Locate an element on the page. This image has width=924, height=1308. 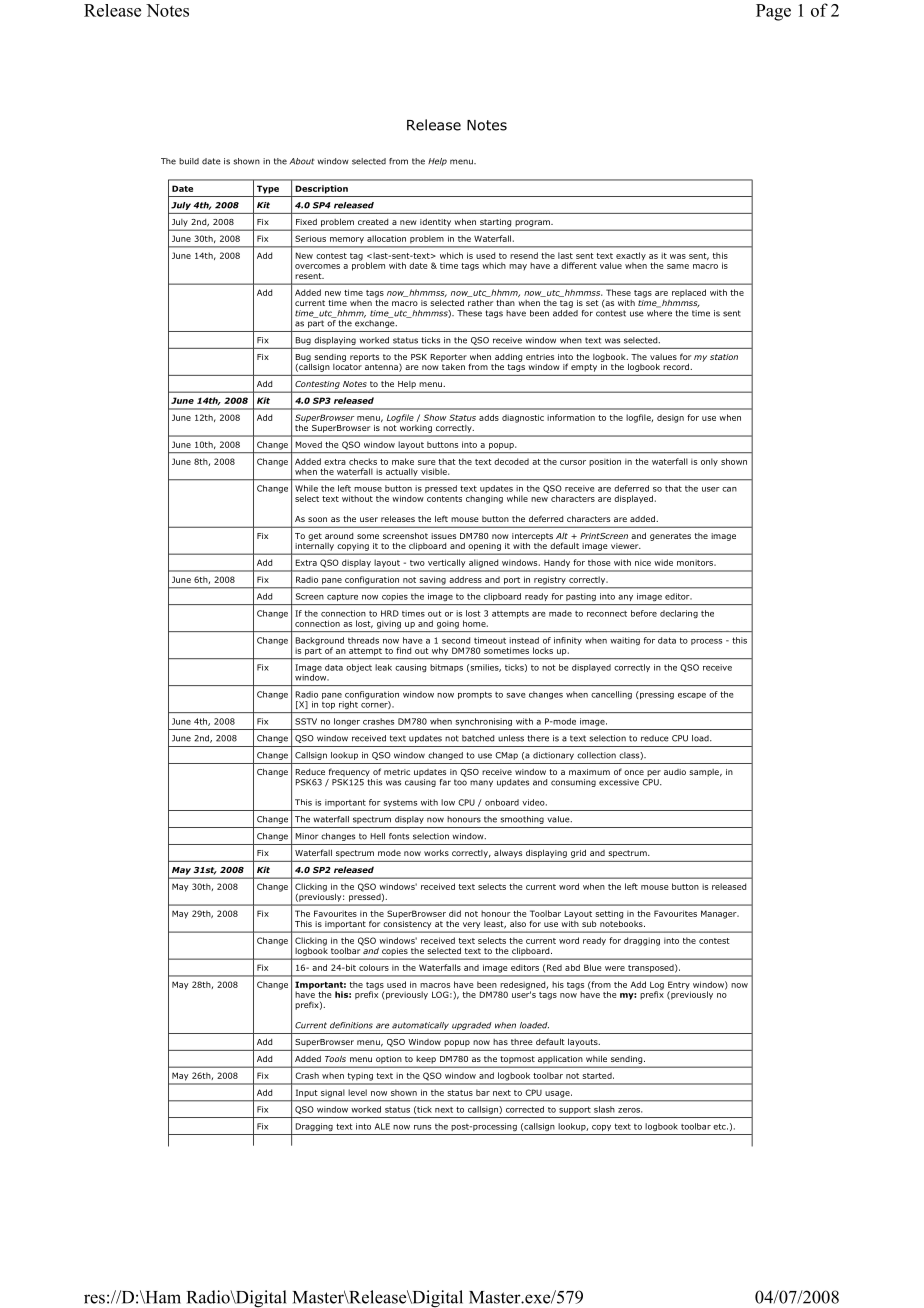
record is located at coordinates (677, 366).
